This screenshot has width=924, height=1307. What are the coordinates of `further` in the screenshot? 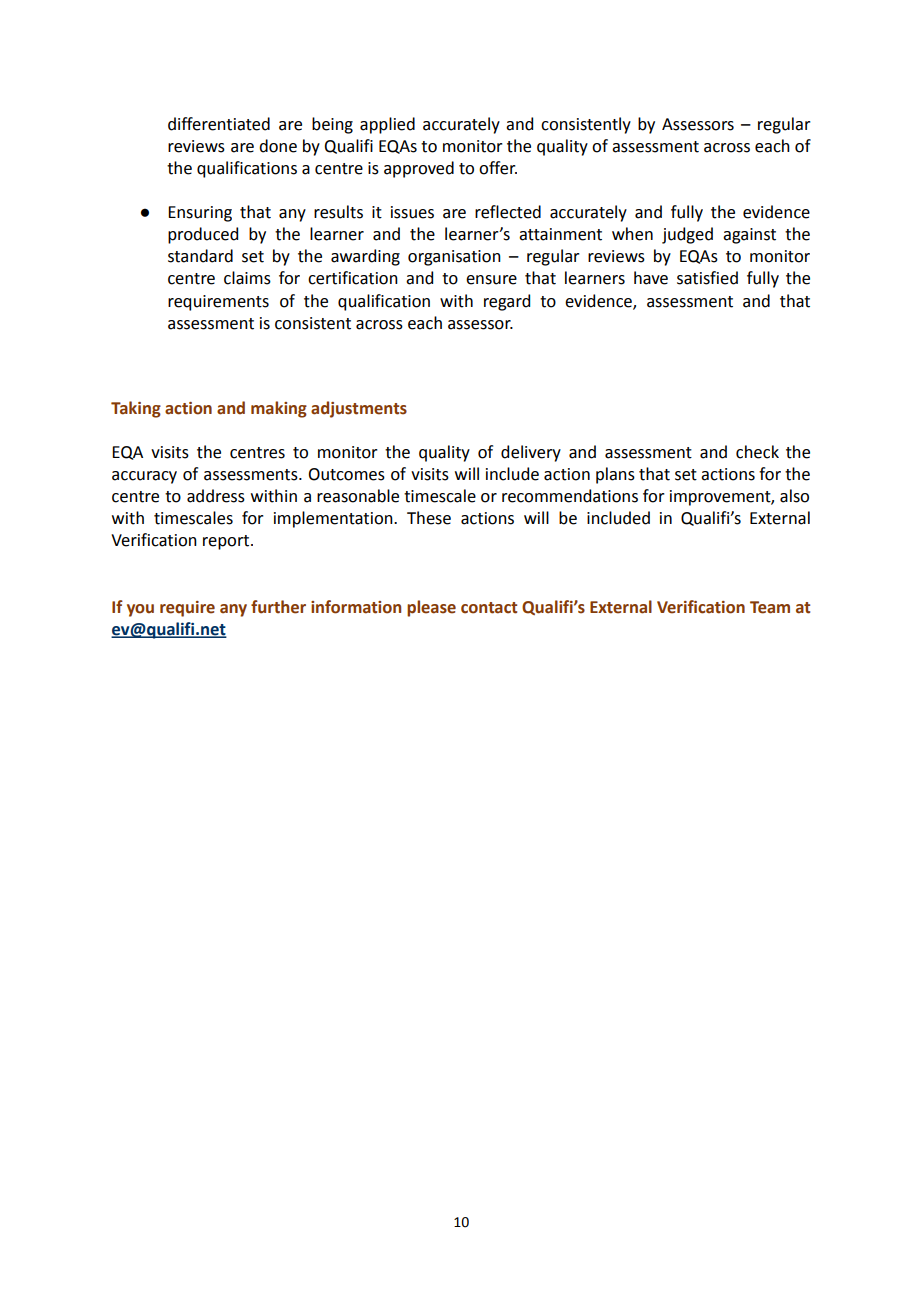 It's located at (278, 607).
